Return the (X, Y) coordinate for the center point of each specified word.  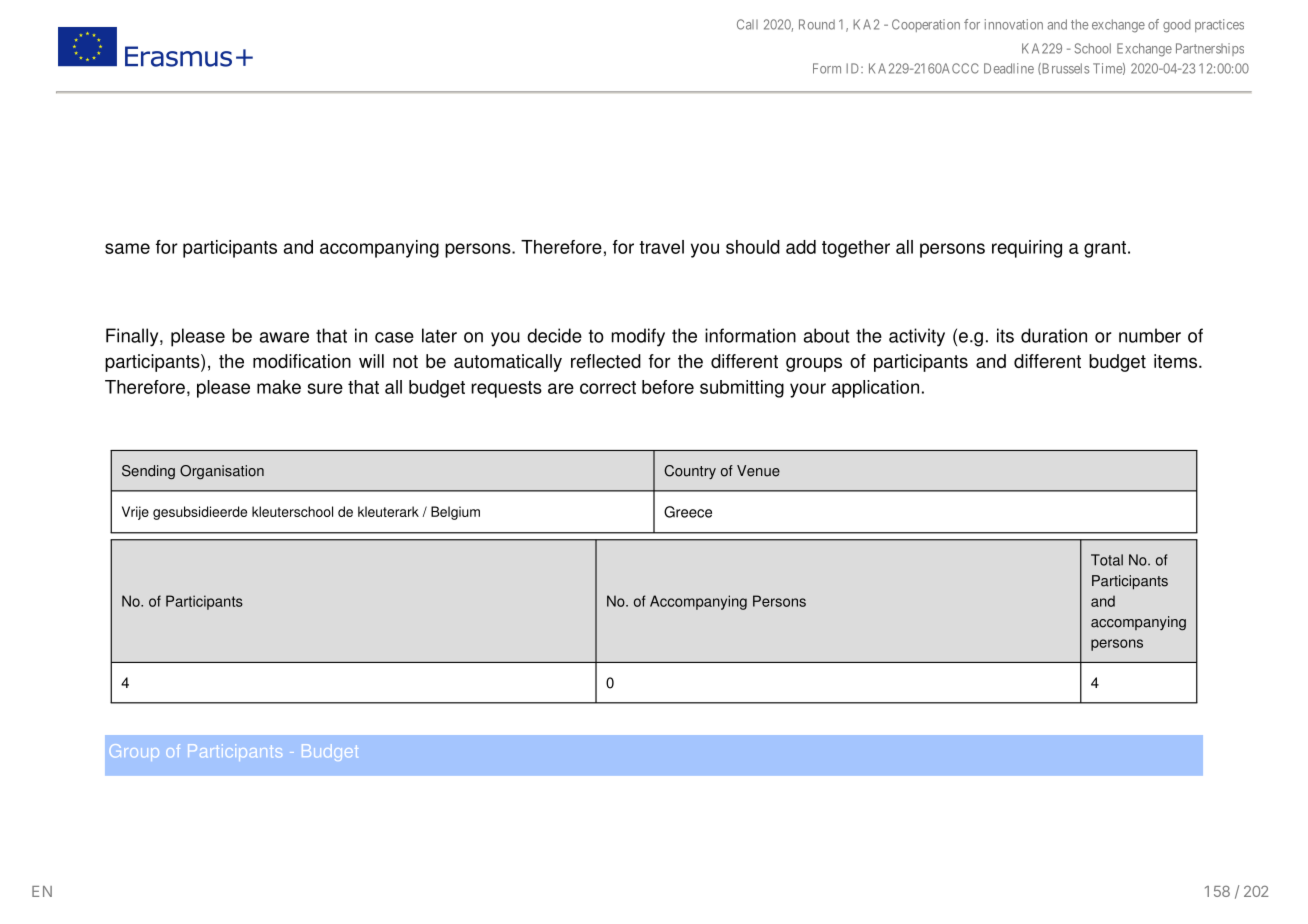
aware (284, 337)
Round (817, 24)
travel (661, 247)
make (279, 387)
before (668, 387)
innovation (1014, 24)
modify (638, 337)
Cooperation (926, 25)
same (127, 248)
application (875, 389)
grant (1105, 249)
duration (1054, 335)
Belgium (455, 513)
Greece (688, 512)
